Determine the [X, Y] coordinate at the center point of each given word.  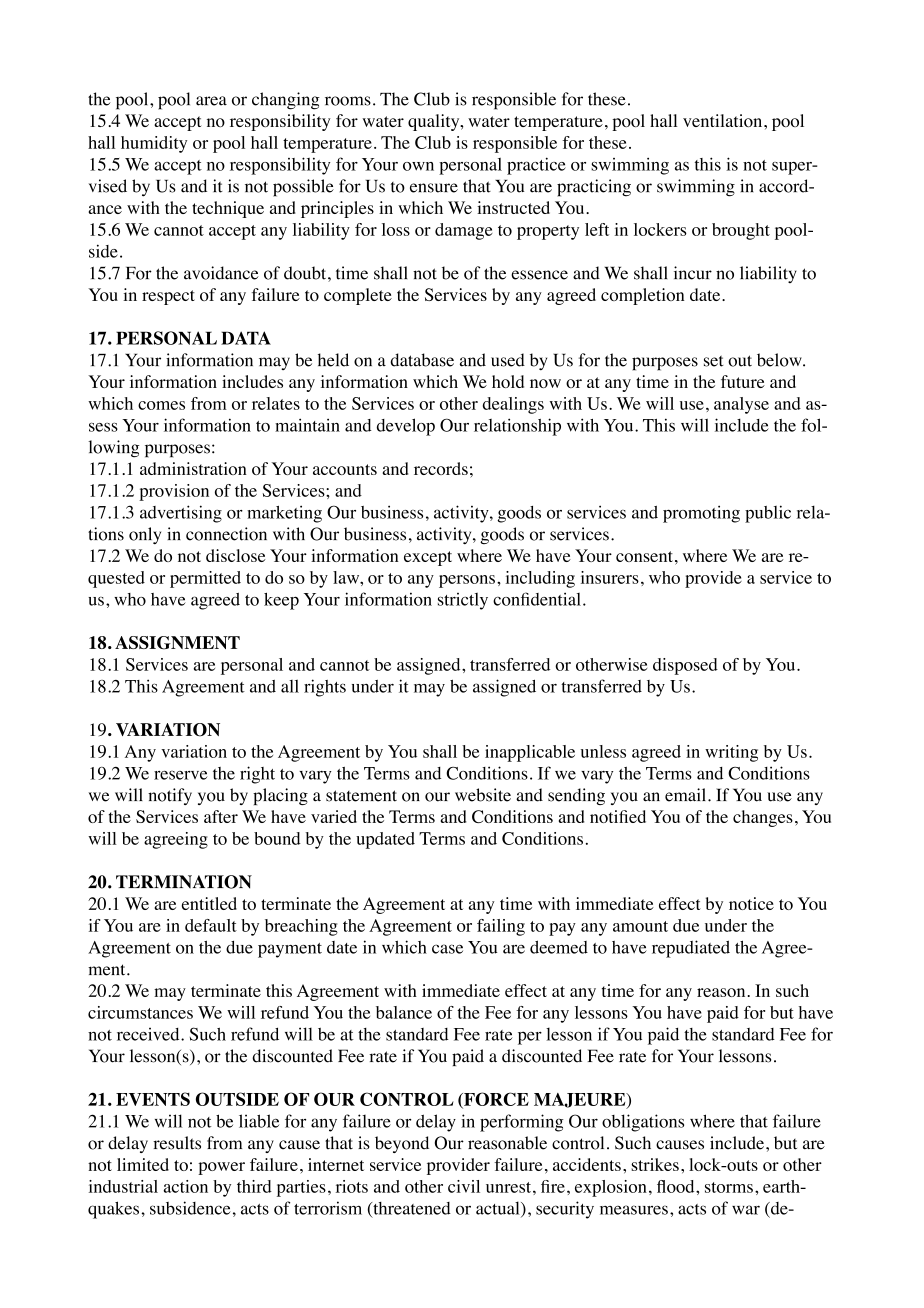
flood [677, 1186]
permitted [205, 579]
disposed [685, 666]
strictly [463, 601]
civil [464, 1186]
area [211, 101]
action [186, 1186]
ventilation [724, 120]
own [418, 166]
